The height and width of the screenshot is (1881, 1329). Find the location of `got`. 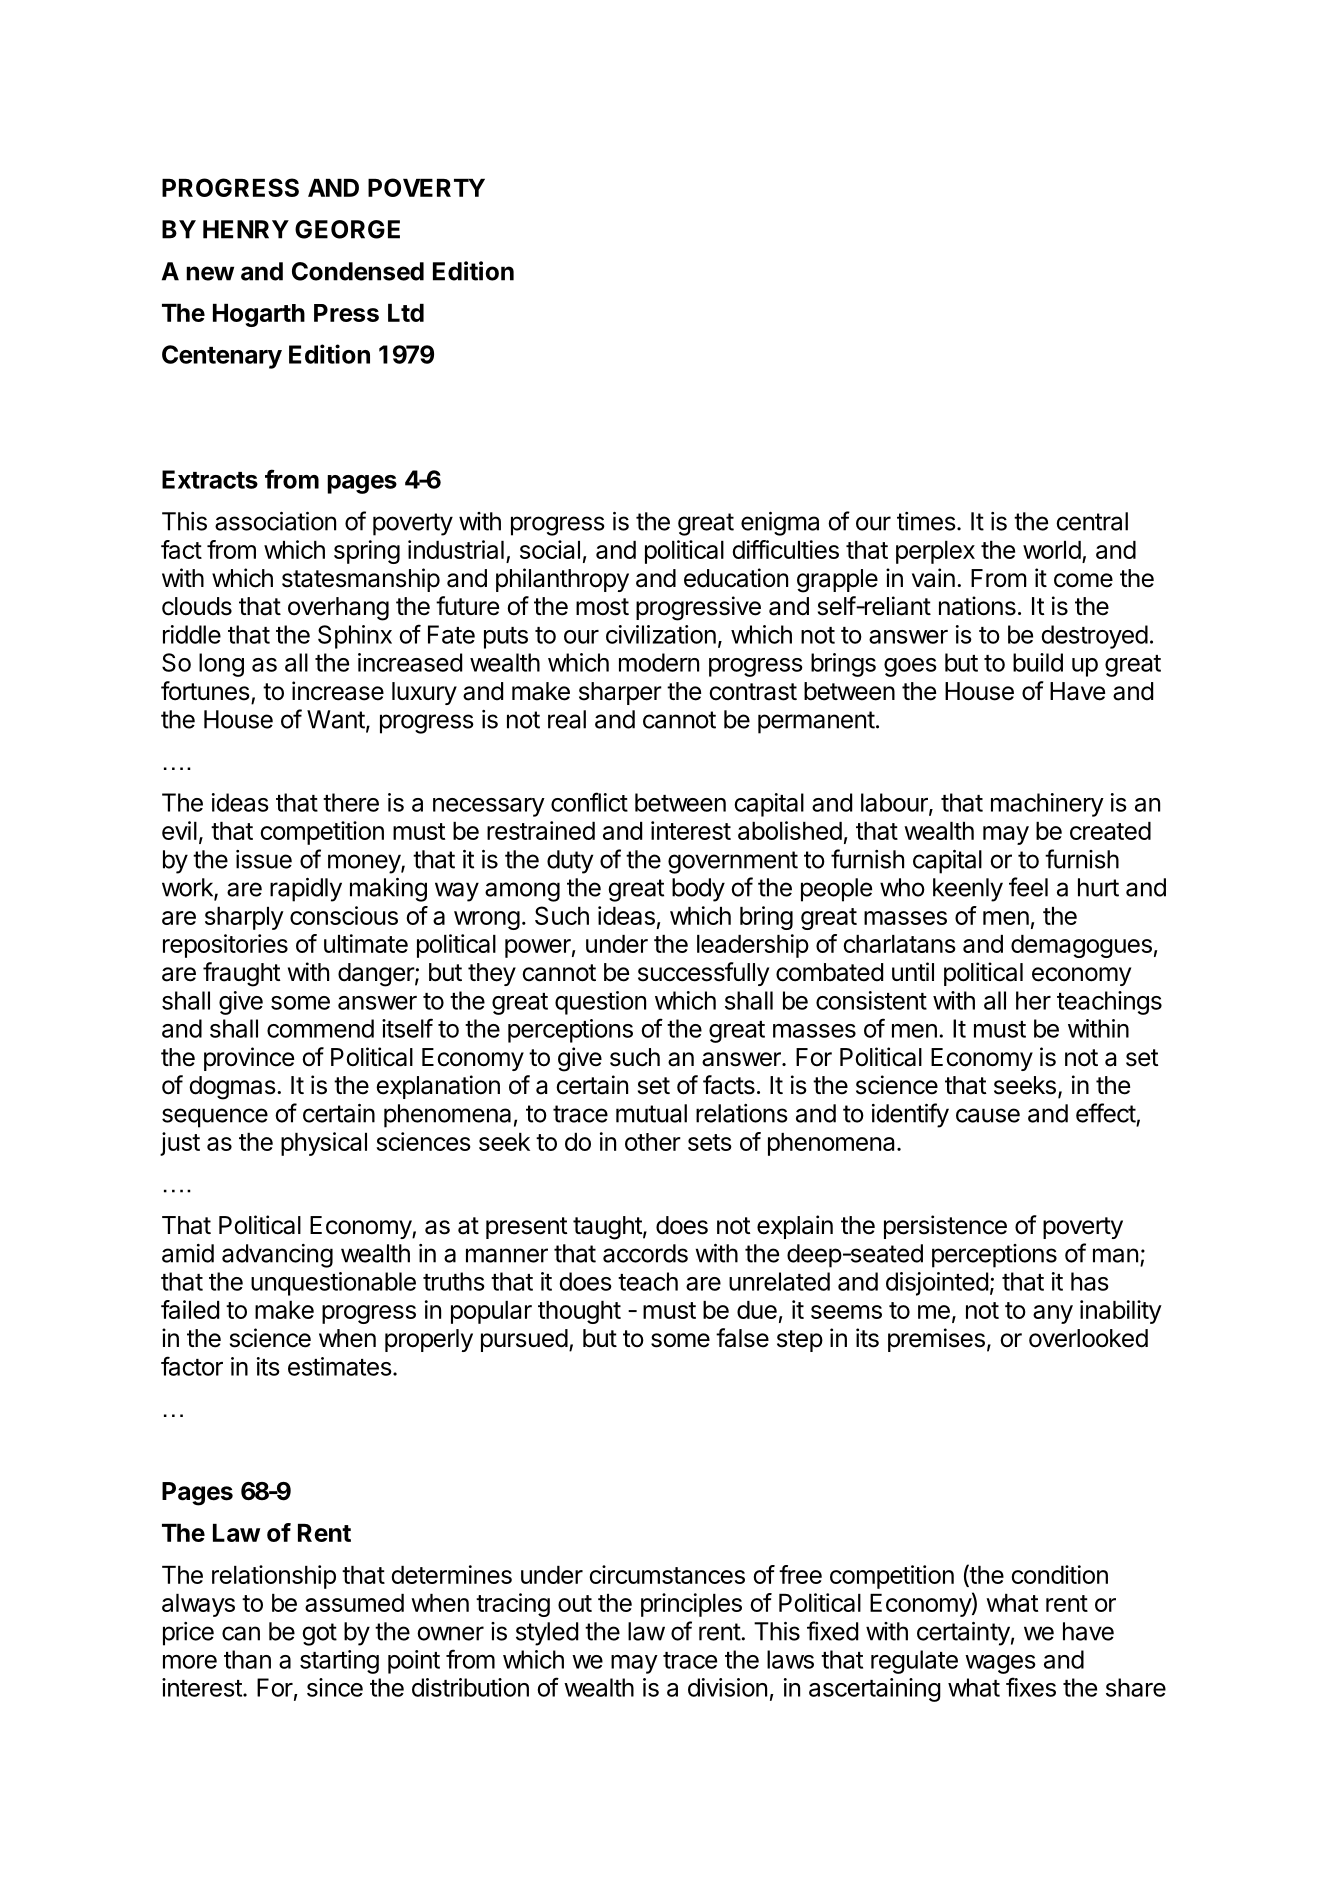

got is located at coordinates (319, 1634).
